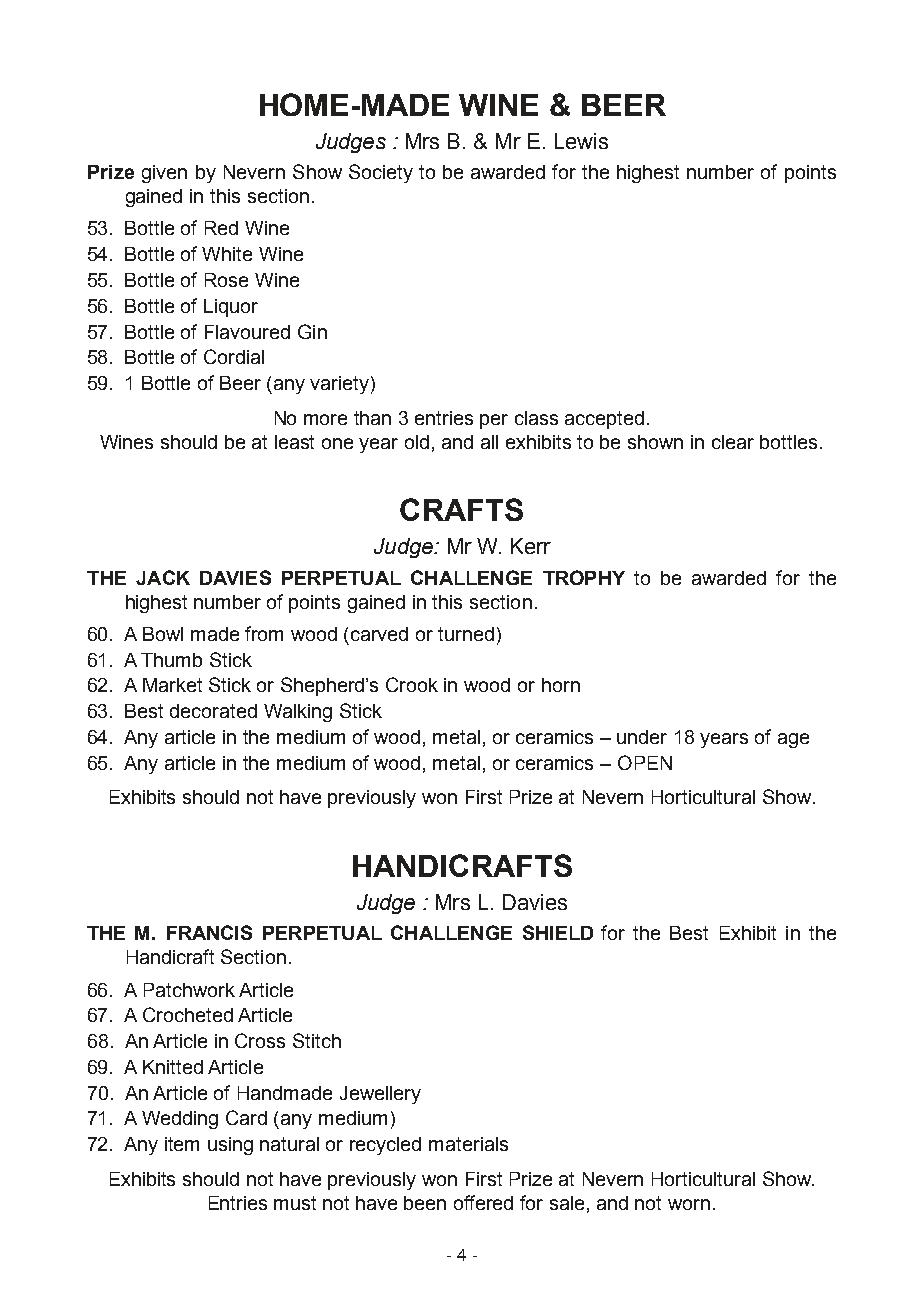 The image size is (924, 1311). Describe the element at coordinates (164, 174) in the page. I see `given` at that location.
